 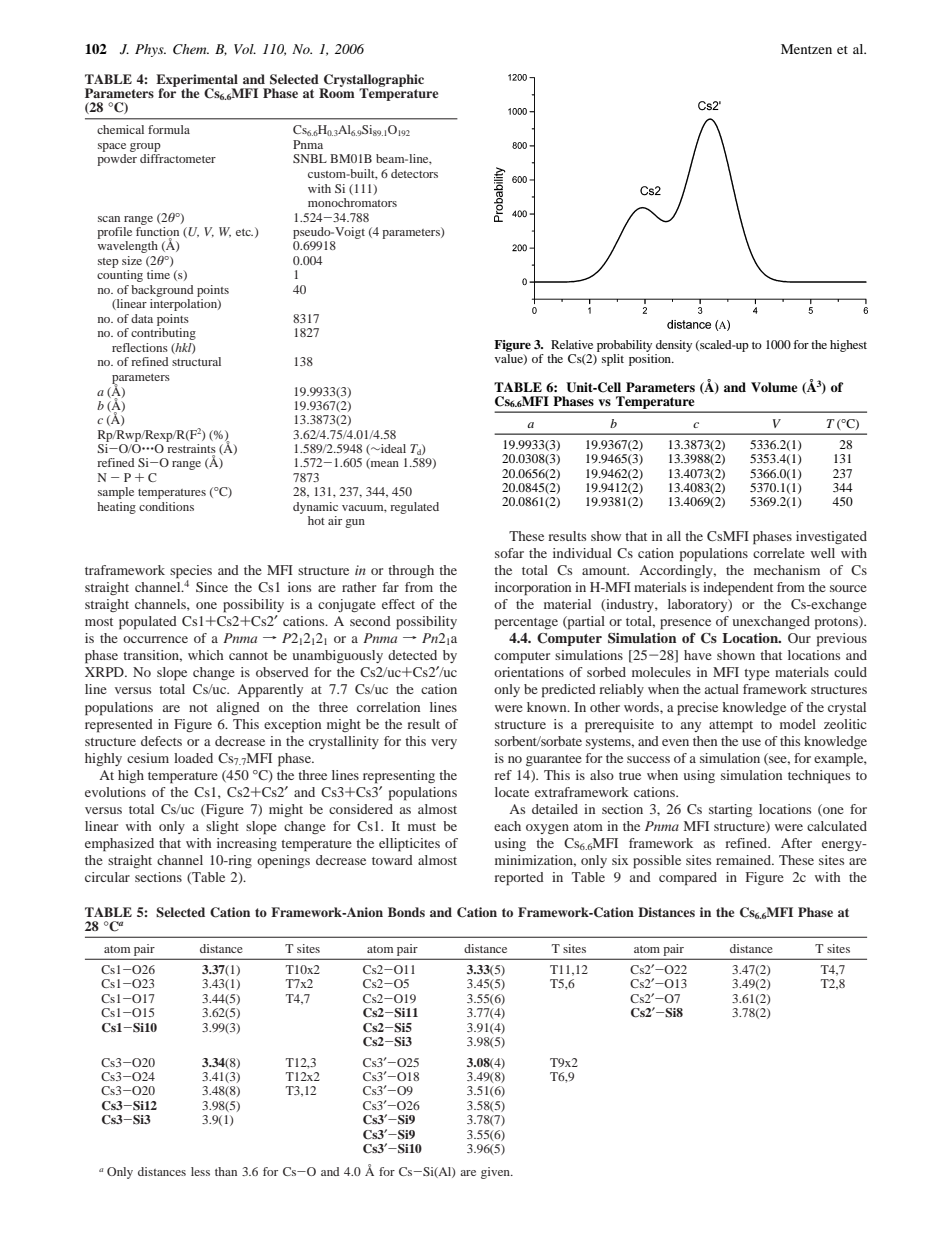 I want to click on density, so click(x=674, y=346).
